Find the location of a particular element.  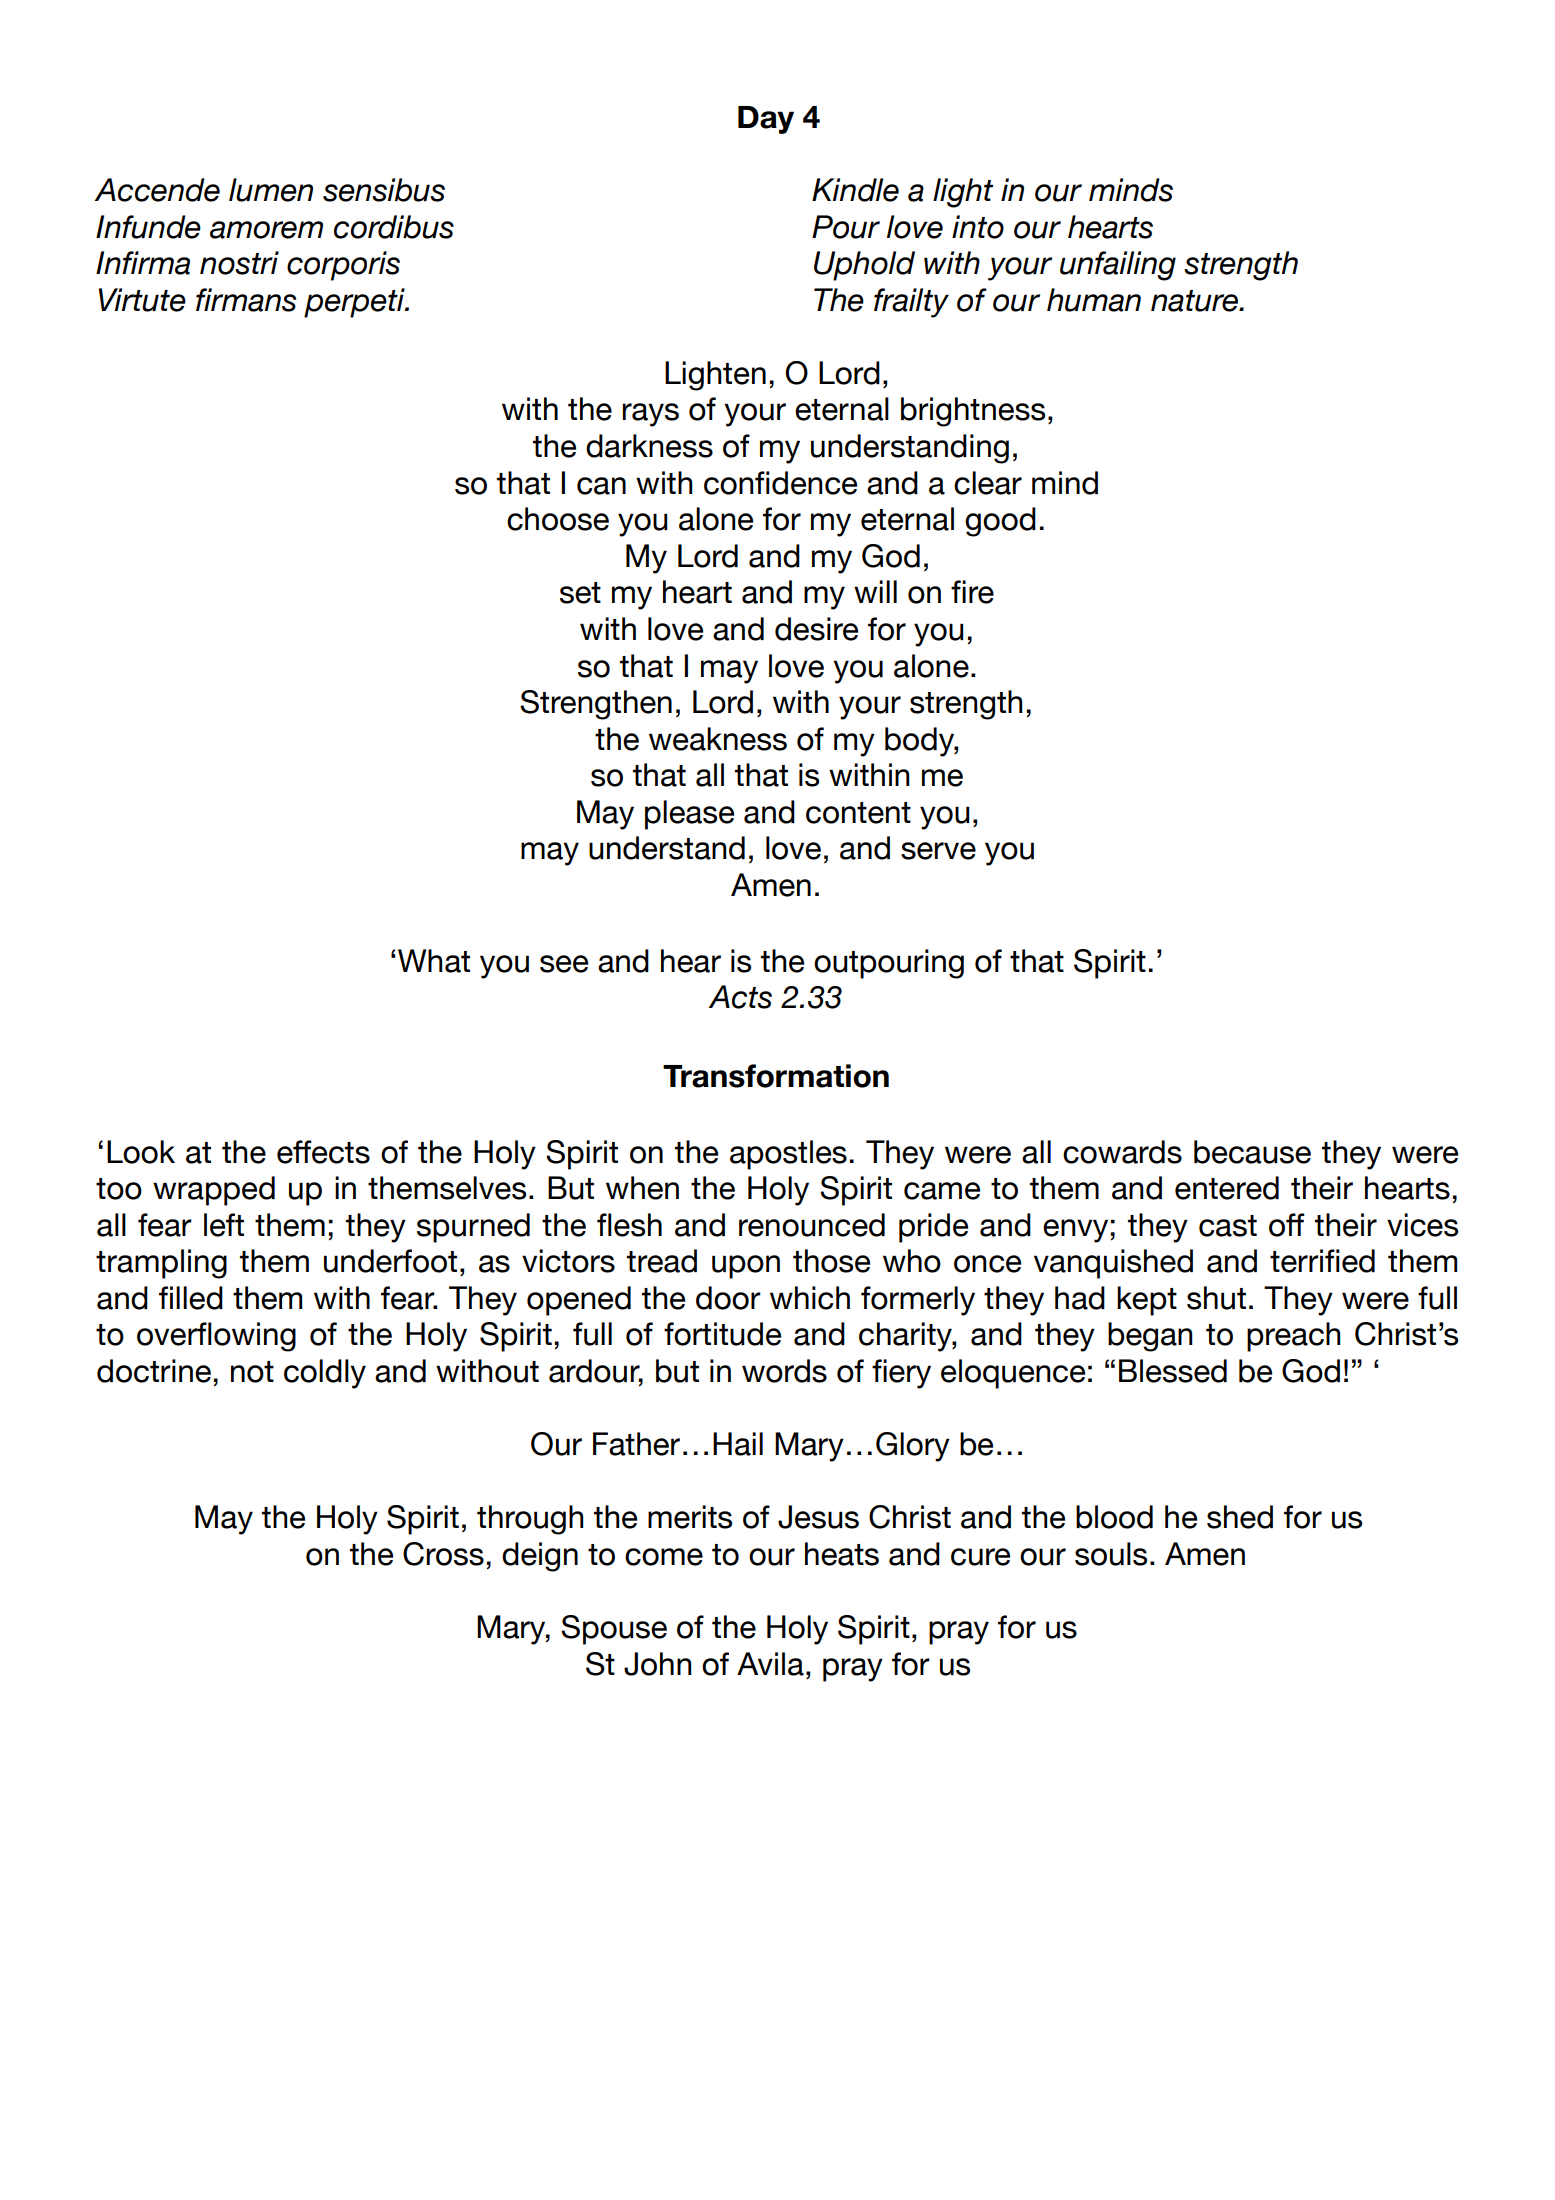

Cross is located at coordinates (443, 1554).
